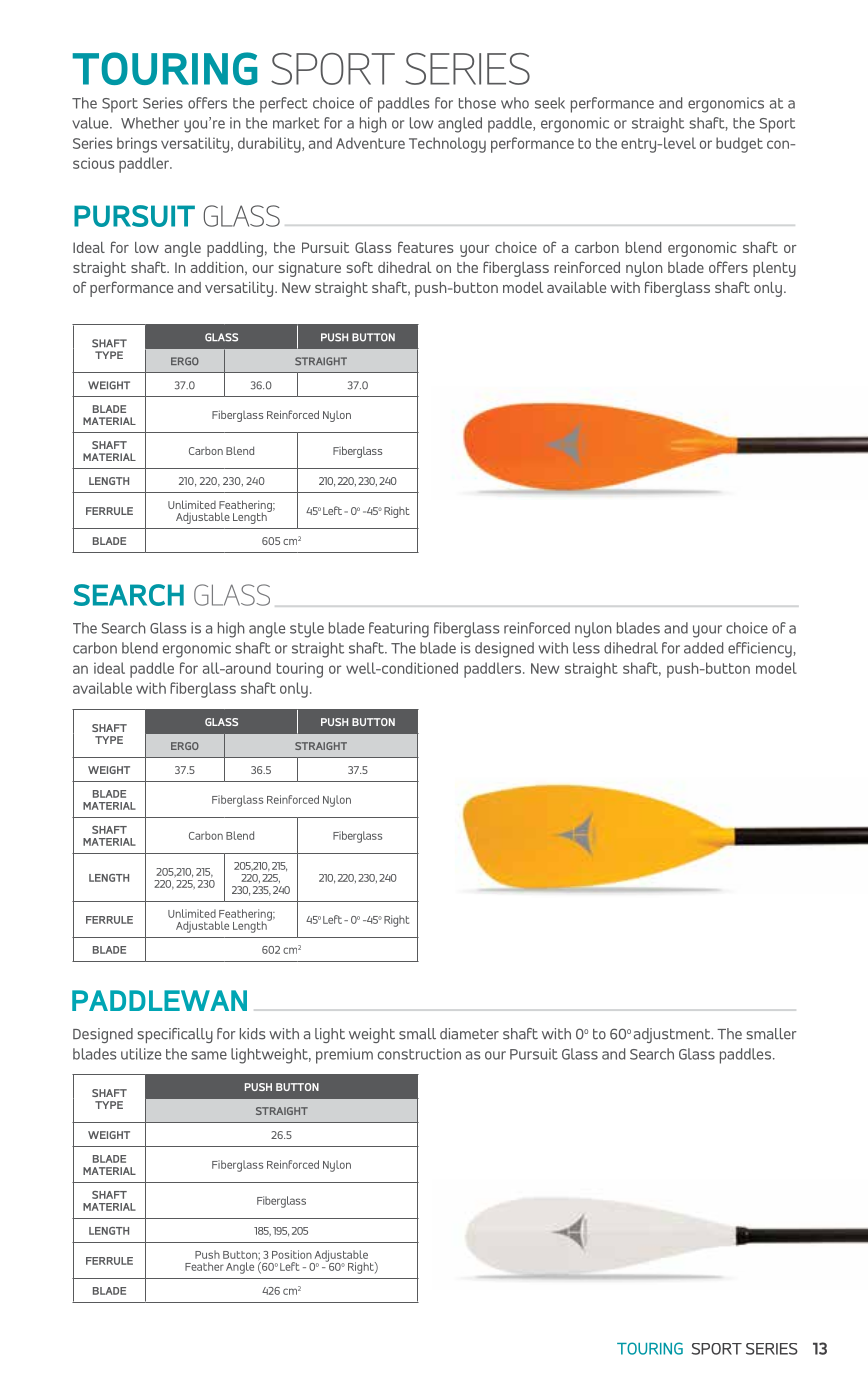  I want to click on utilize, so click(141, 1054).
